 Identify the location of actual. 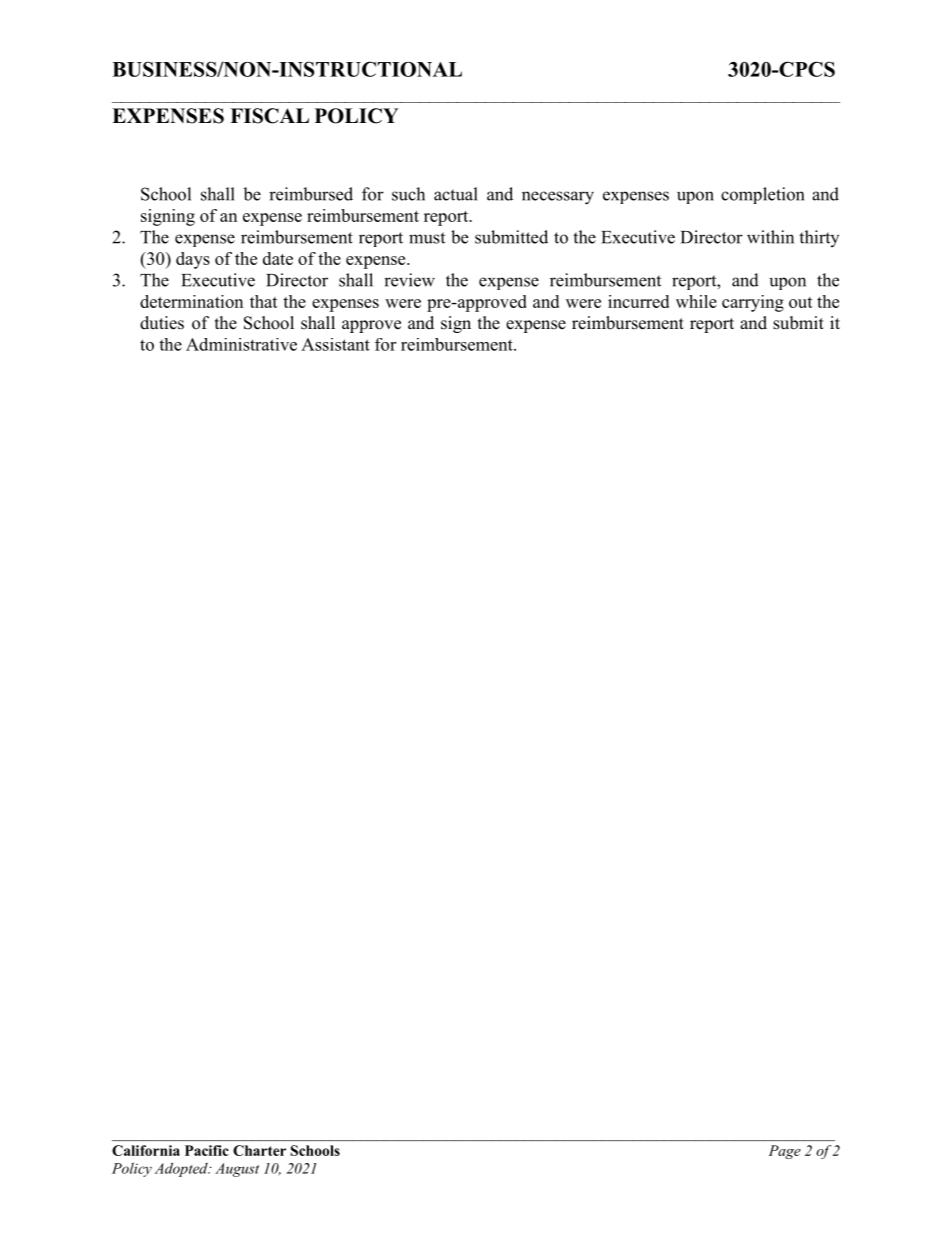
(456, 194).
